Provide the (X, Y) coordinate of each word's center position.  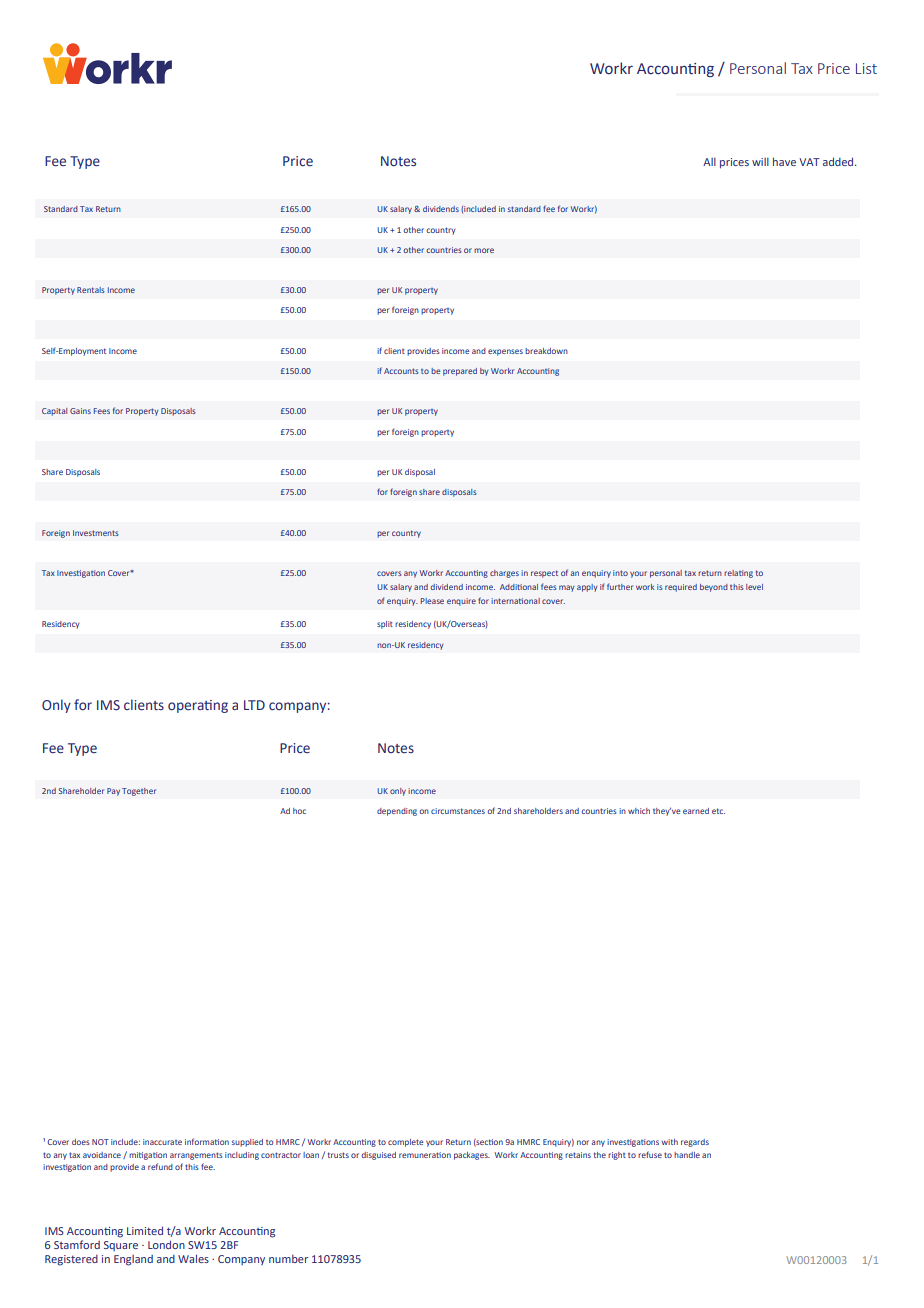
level (754, 587)
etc (718, 811)
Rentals (91, 290)
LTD (254, 705)
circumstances (458, 811)
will (760, 162)
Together (139, 792)
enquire (461, 602)
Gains (80, 411)
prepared (460, 372)
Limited (145, 1230)
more (484, 250)
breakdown (546, 351)
